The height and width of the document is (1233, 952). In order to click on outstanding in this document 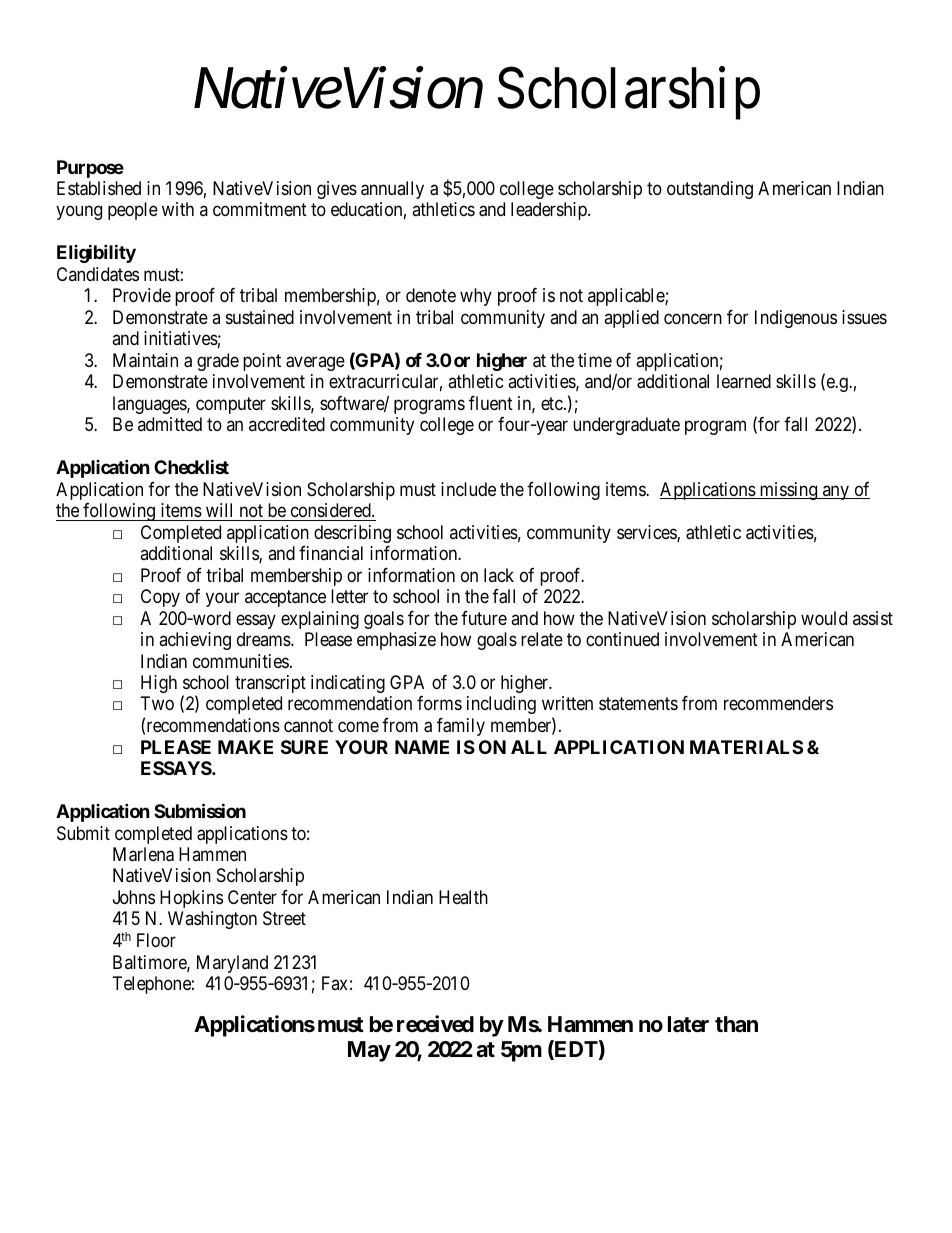, I will do `click(710, 190)`.
